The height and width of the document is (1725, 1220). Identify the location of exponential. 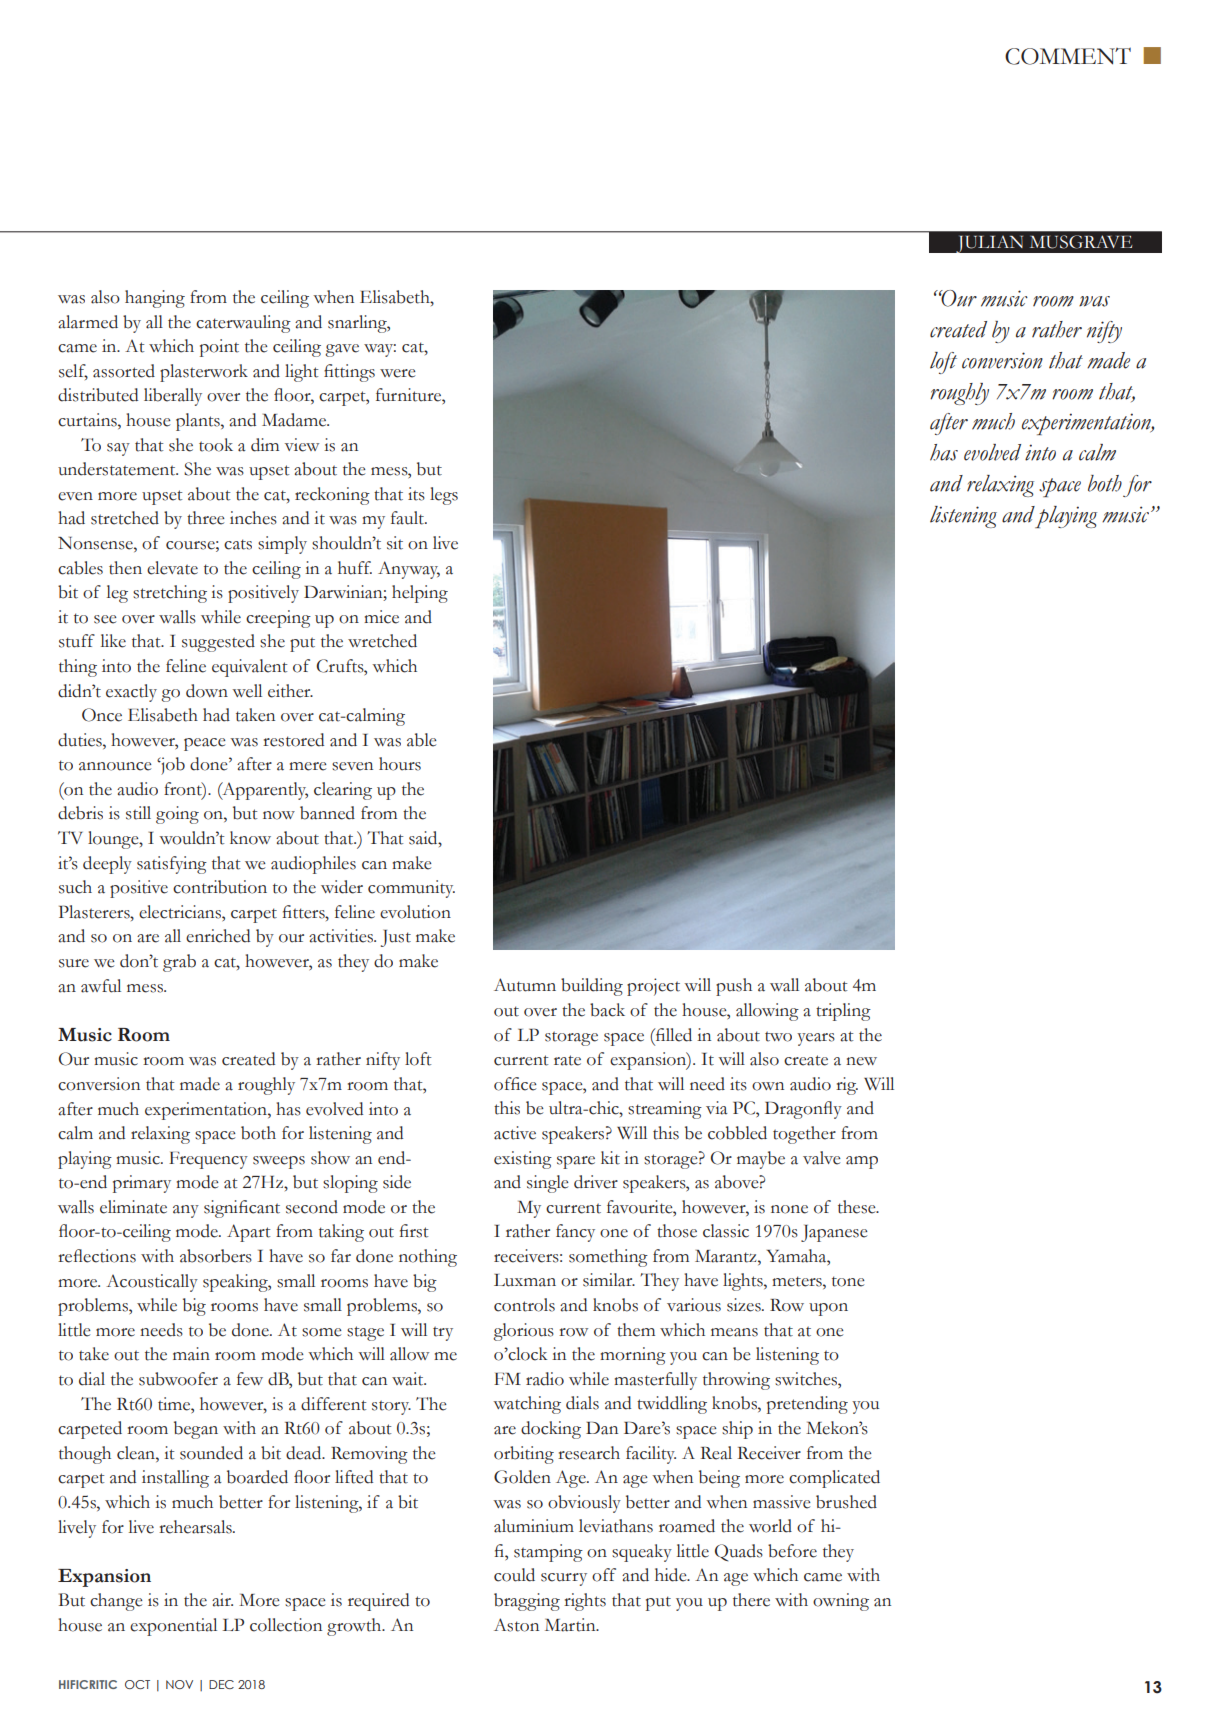
(173, 1627).
